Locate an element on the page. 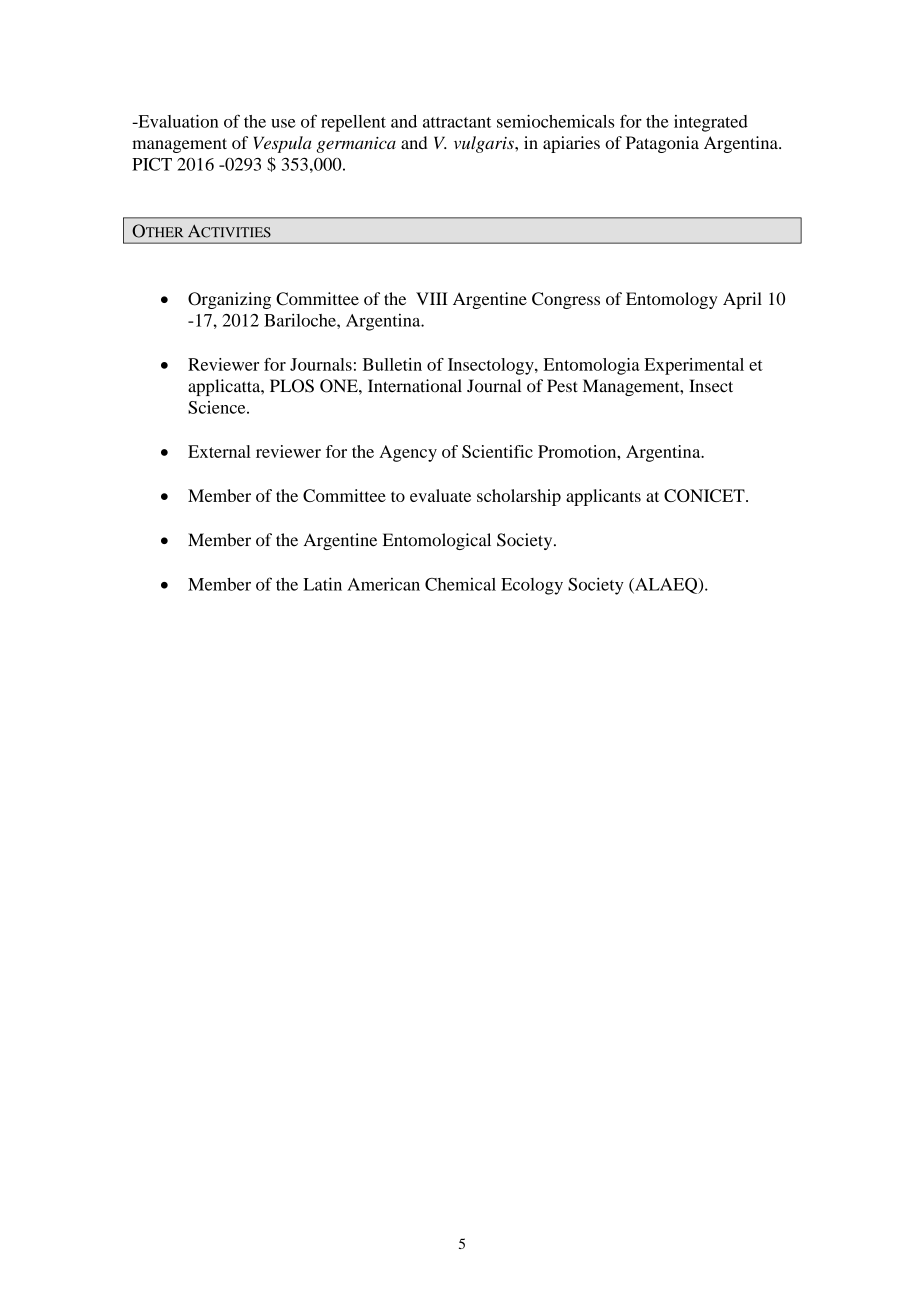  Entomology is located at coordinates (671, 300).
